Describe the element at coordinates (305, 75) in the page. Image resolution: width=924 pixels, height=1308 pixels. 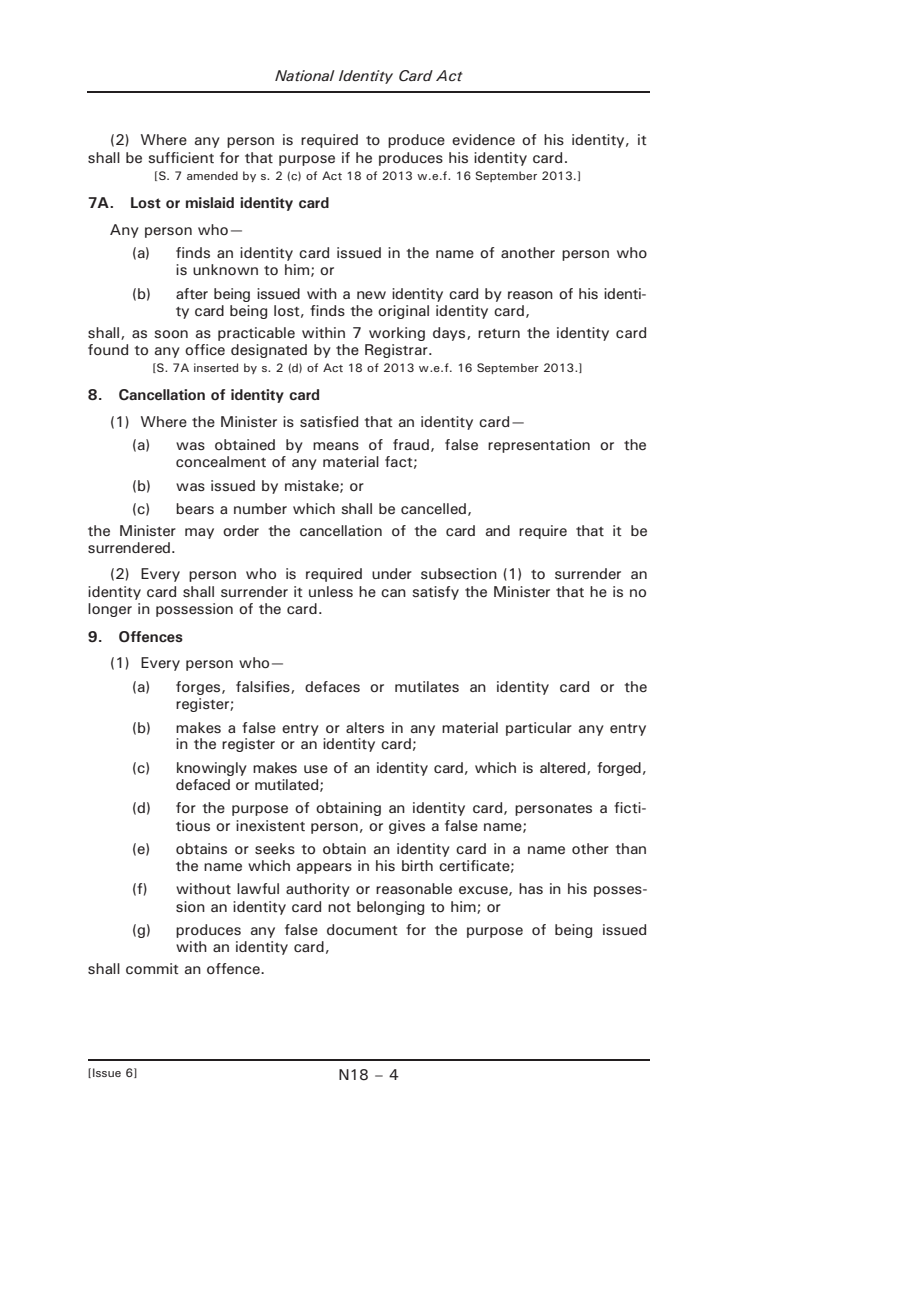
I see `National` at that location.
